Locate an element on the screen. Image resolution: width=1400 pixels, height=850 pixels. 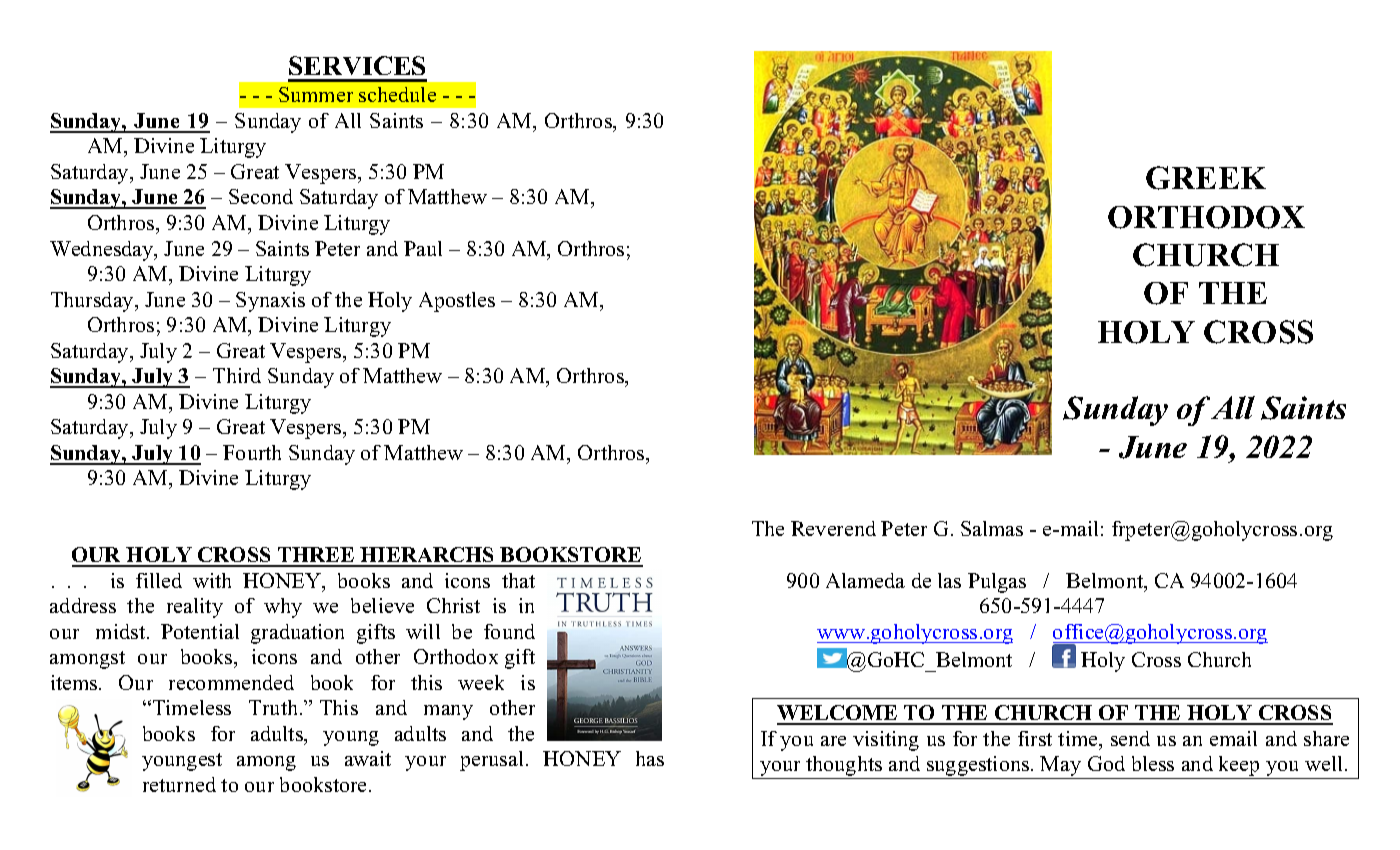
schedule is located at coordinates (397, 94).
